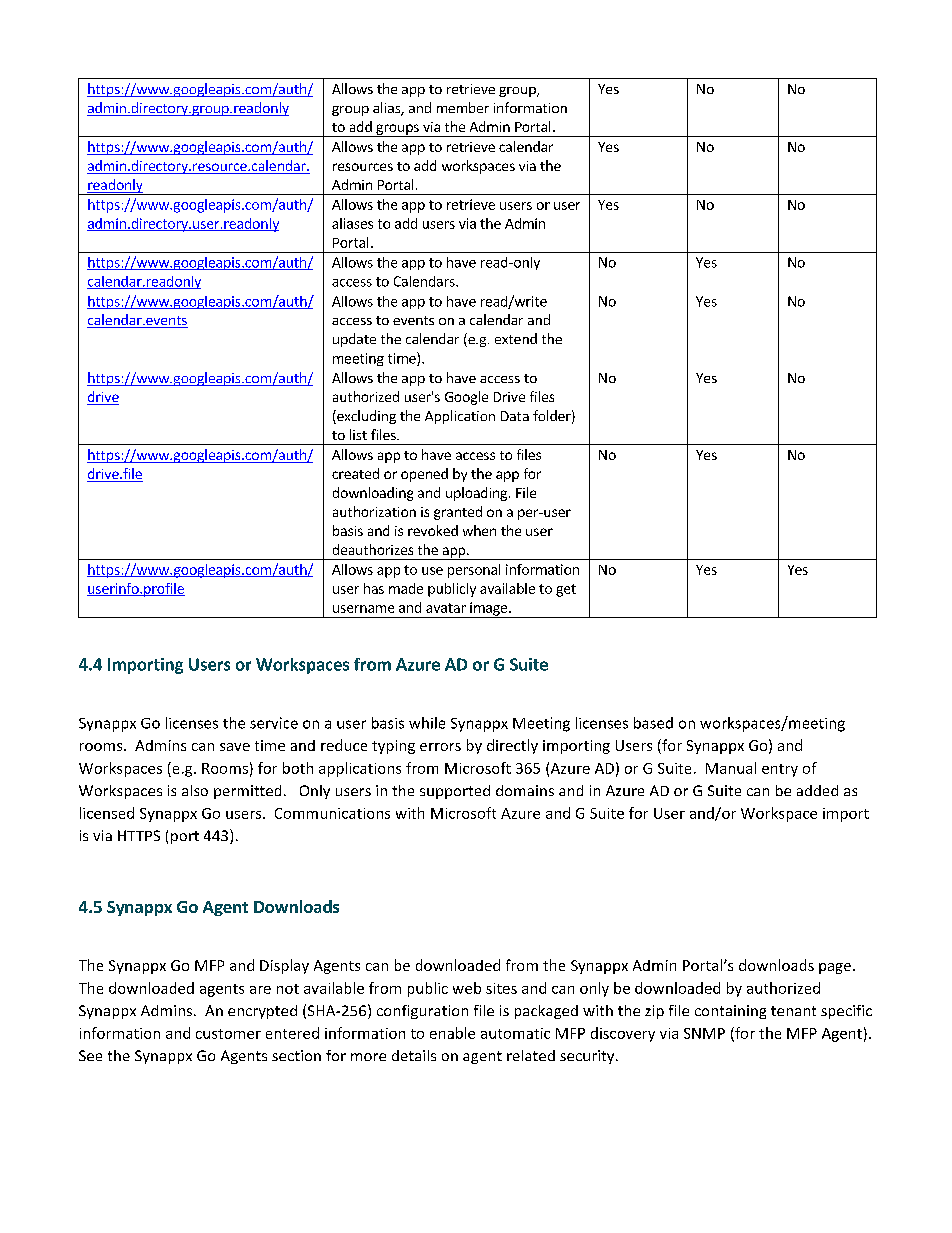 This image has height=1233, width=952. I want to click on extend, so click(516, 338).
